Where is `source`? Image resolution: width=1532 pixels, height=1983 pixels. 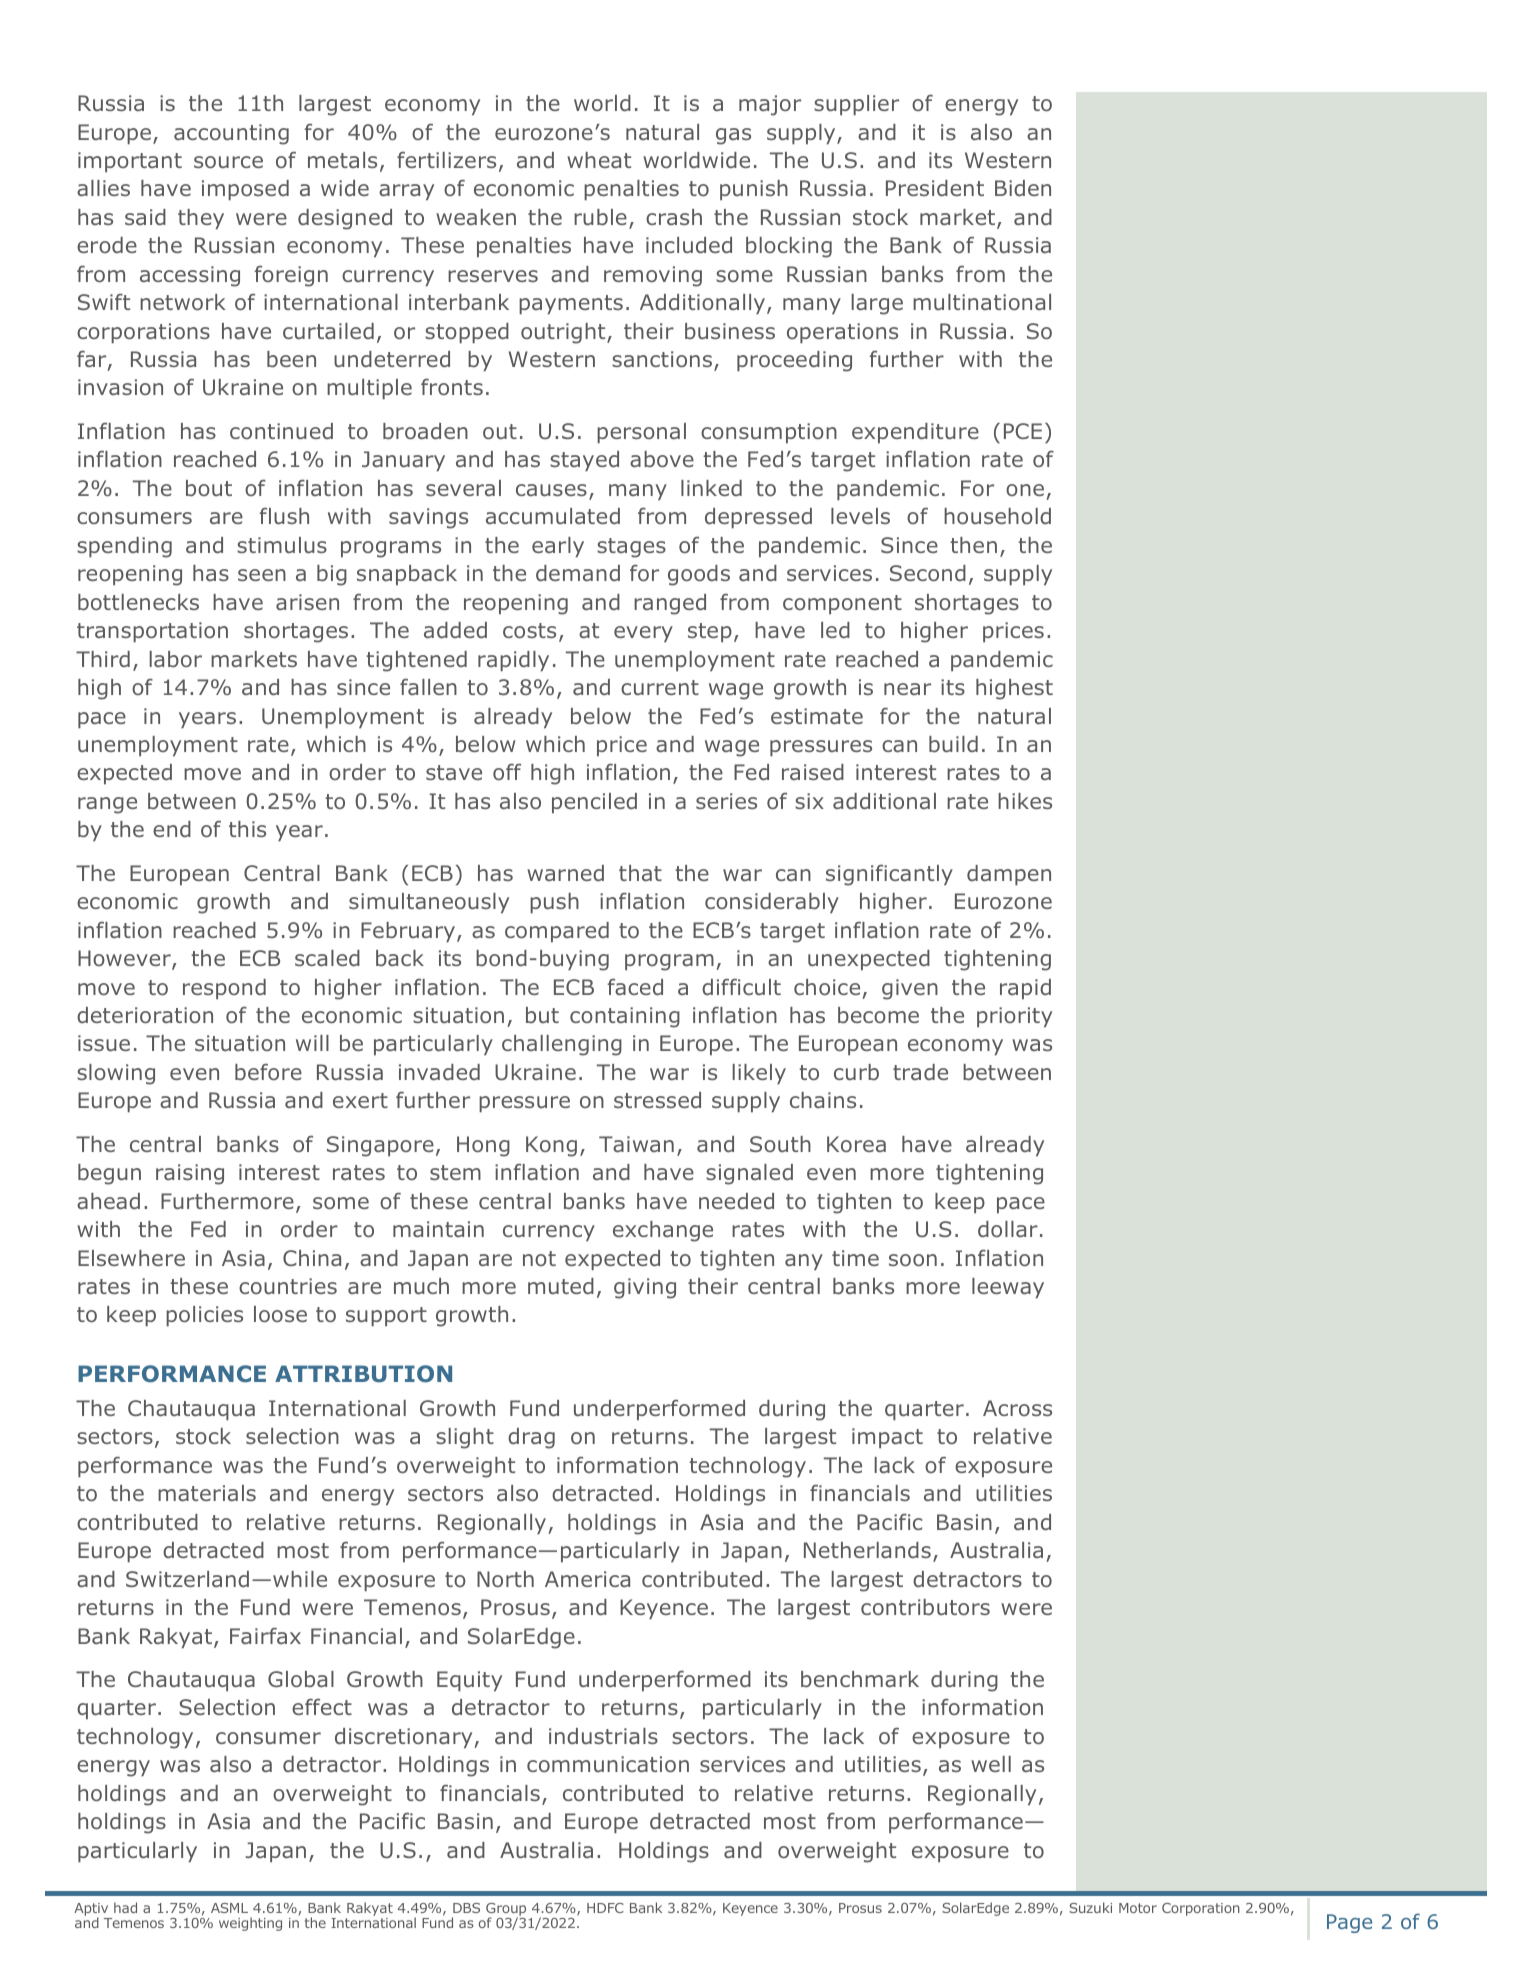
source is located at coordinates (228, 162).
